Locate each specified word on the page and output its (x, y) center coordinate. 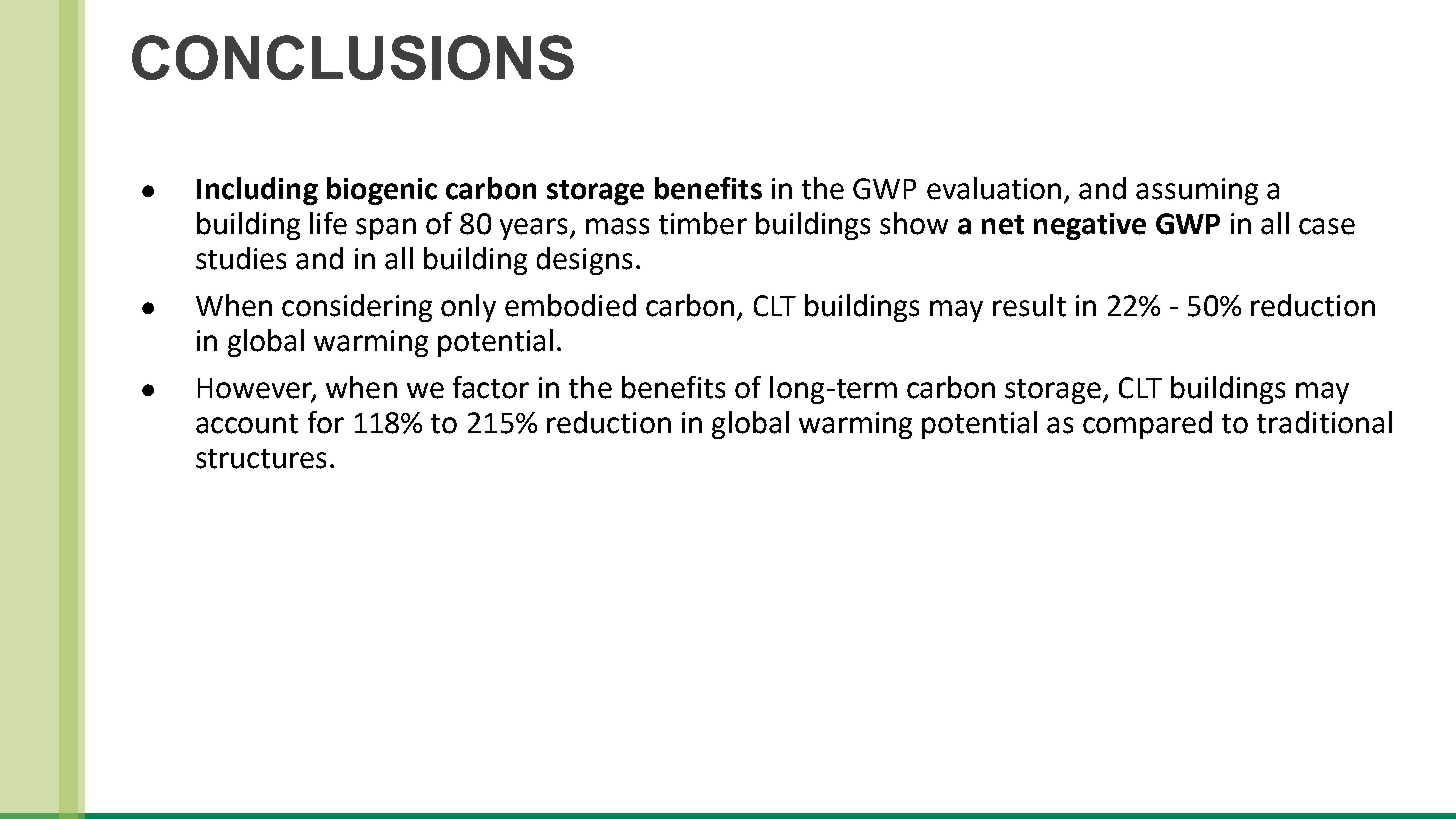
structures (261, 459)
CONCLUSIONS (353, 57)
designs (584, 261)
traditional (1324, 422)
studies (241, 258)
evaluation (994, 188)
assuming (1197, 191)
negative (1090, 226)
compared (1147, 425)
